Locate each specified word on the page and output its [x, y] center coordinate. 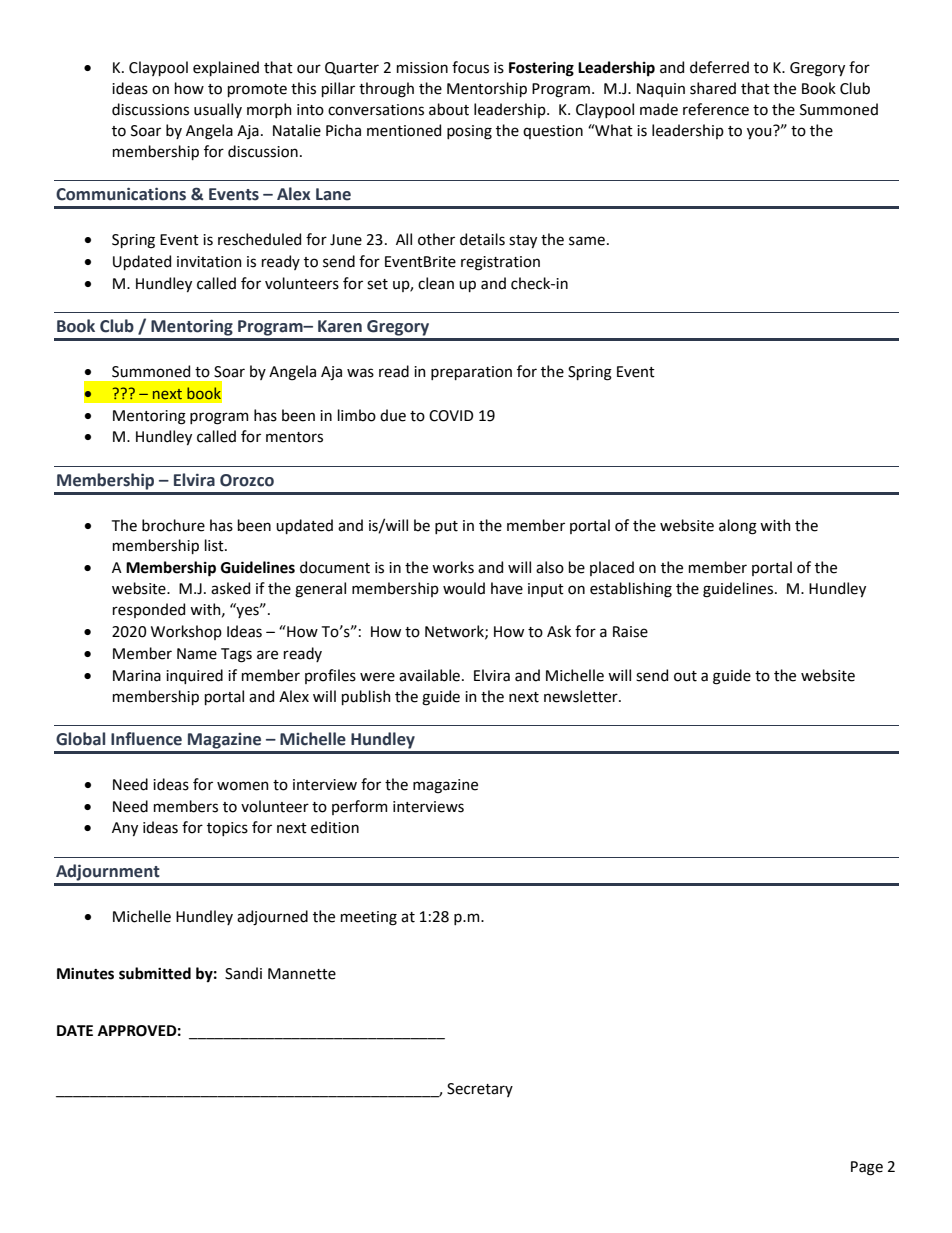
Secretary [480, 1090]
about [449, 109]
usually [218, 110]
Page [867, 1168]
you [760, 132]
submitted [155, 973]
